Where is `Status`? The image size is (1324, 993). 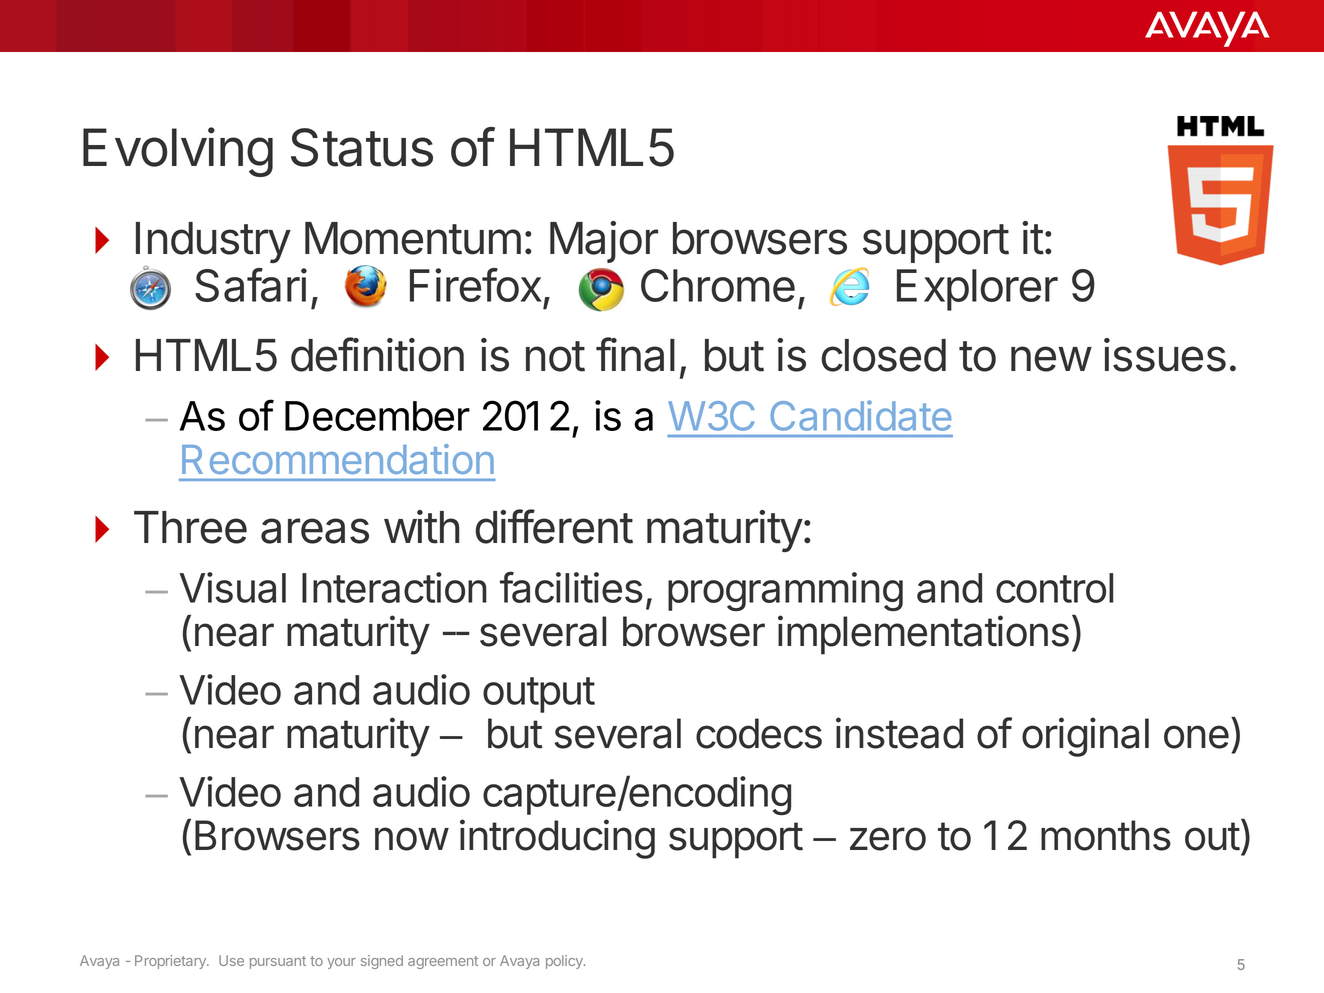
Status is located at coordinates (362, 147).
